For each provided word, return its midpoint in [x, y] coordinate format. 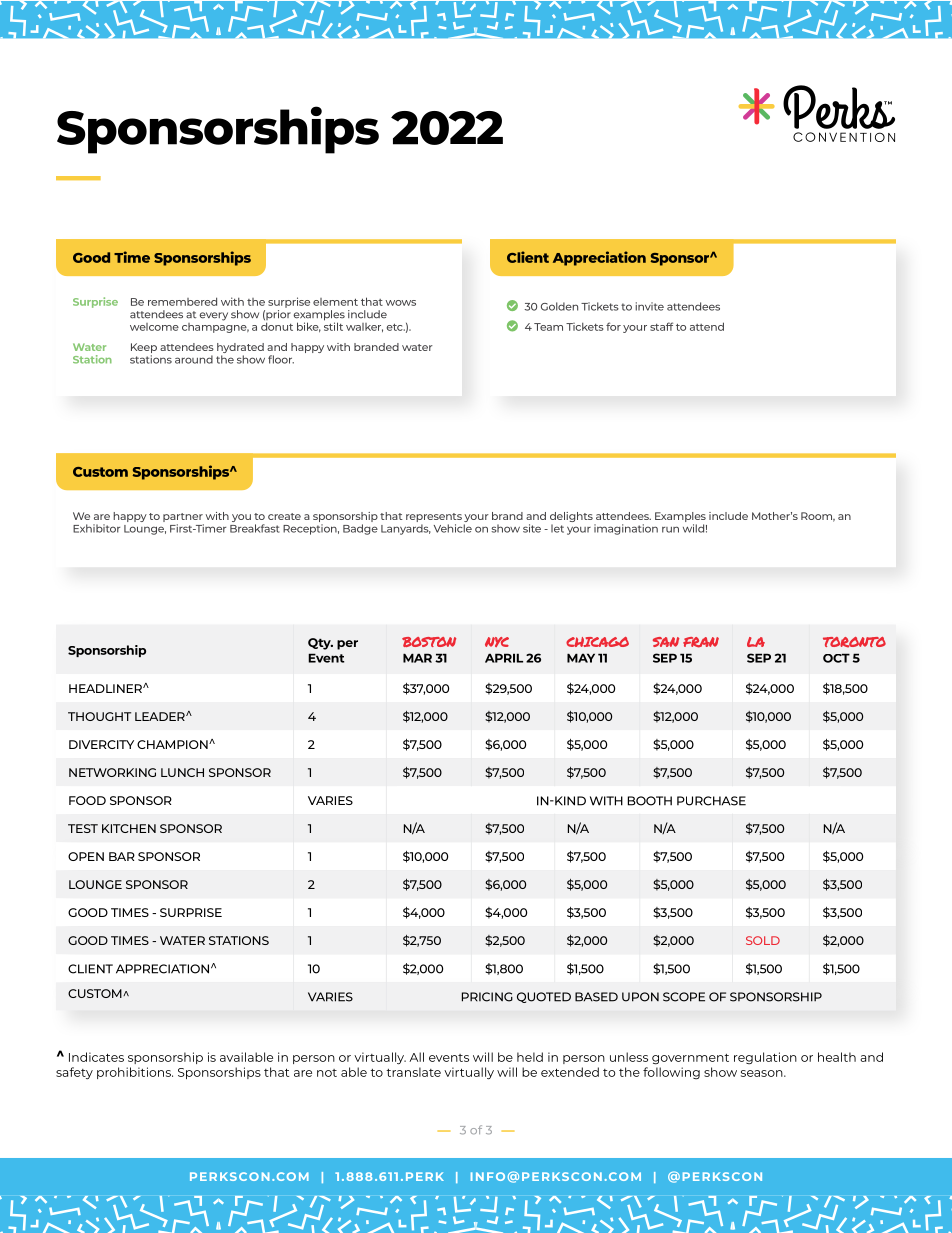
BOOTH [650, 801]
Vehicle [453, 528]
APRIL [504, 658]
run [670, 529]
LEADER [161, 716]
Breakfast [255, 528]
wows [401, 303]
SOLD [763, 940]
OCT [836, 658]
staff [661, 326]
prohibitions [135, 1073]
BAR [122, 856]
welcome [154, 327]
